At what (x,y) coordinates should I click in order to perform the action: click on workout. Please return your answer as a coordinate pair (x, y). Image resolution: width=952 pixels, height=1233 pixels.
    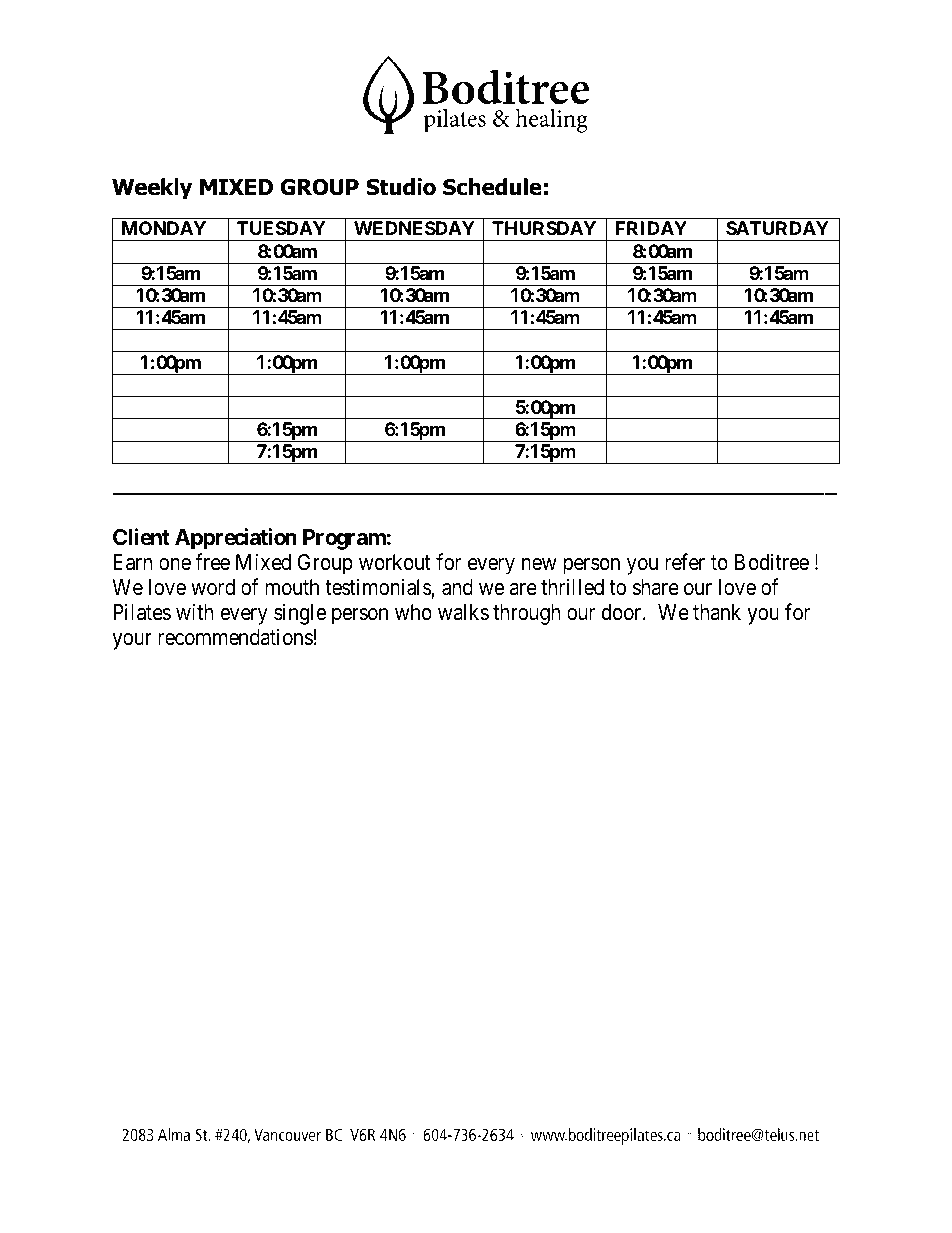
    Looking at the image, I should click on (395, 562).
